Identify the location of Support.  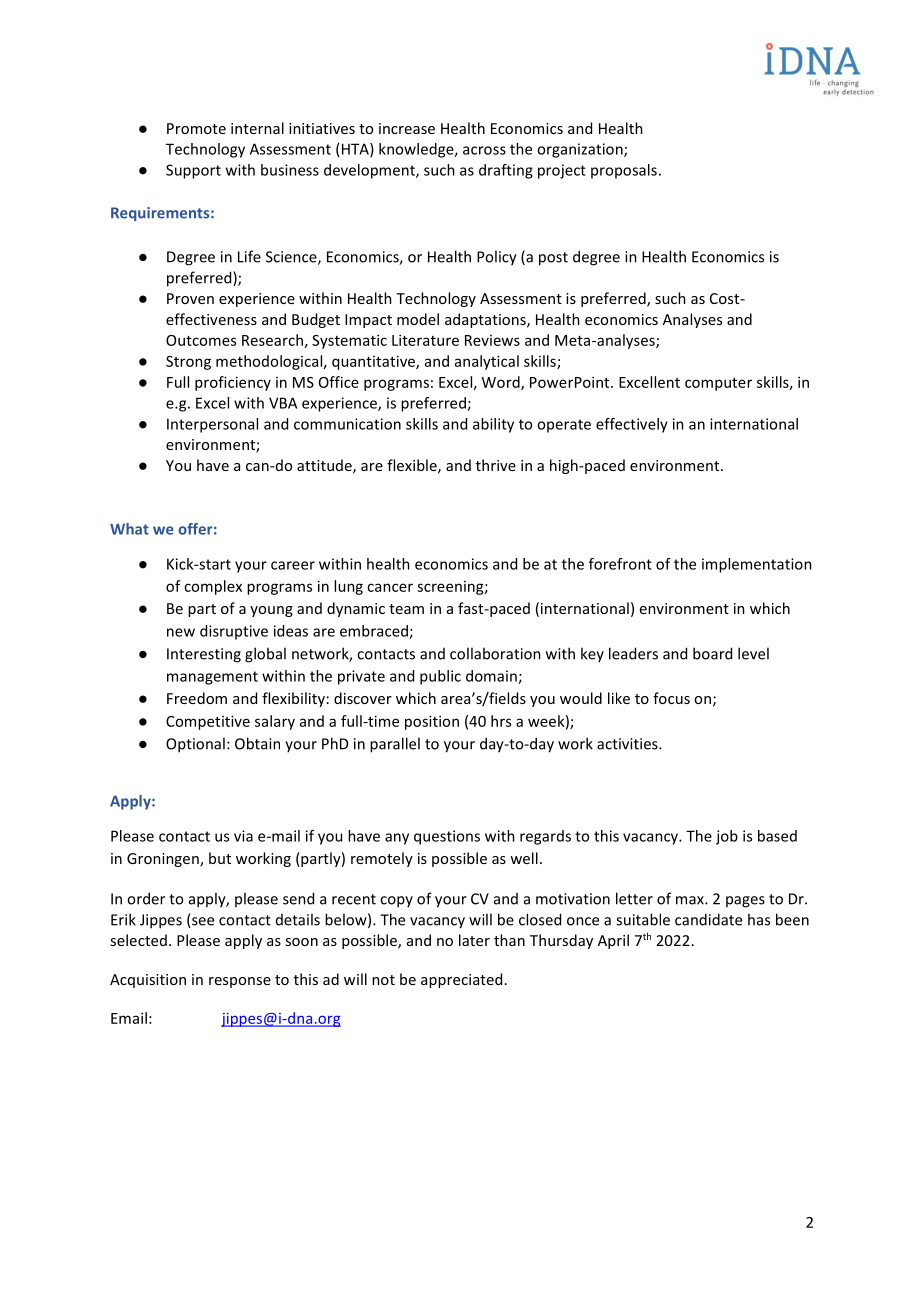
(193, 171).
